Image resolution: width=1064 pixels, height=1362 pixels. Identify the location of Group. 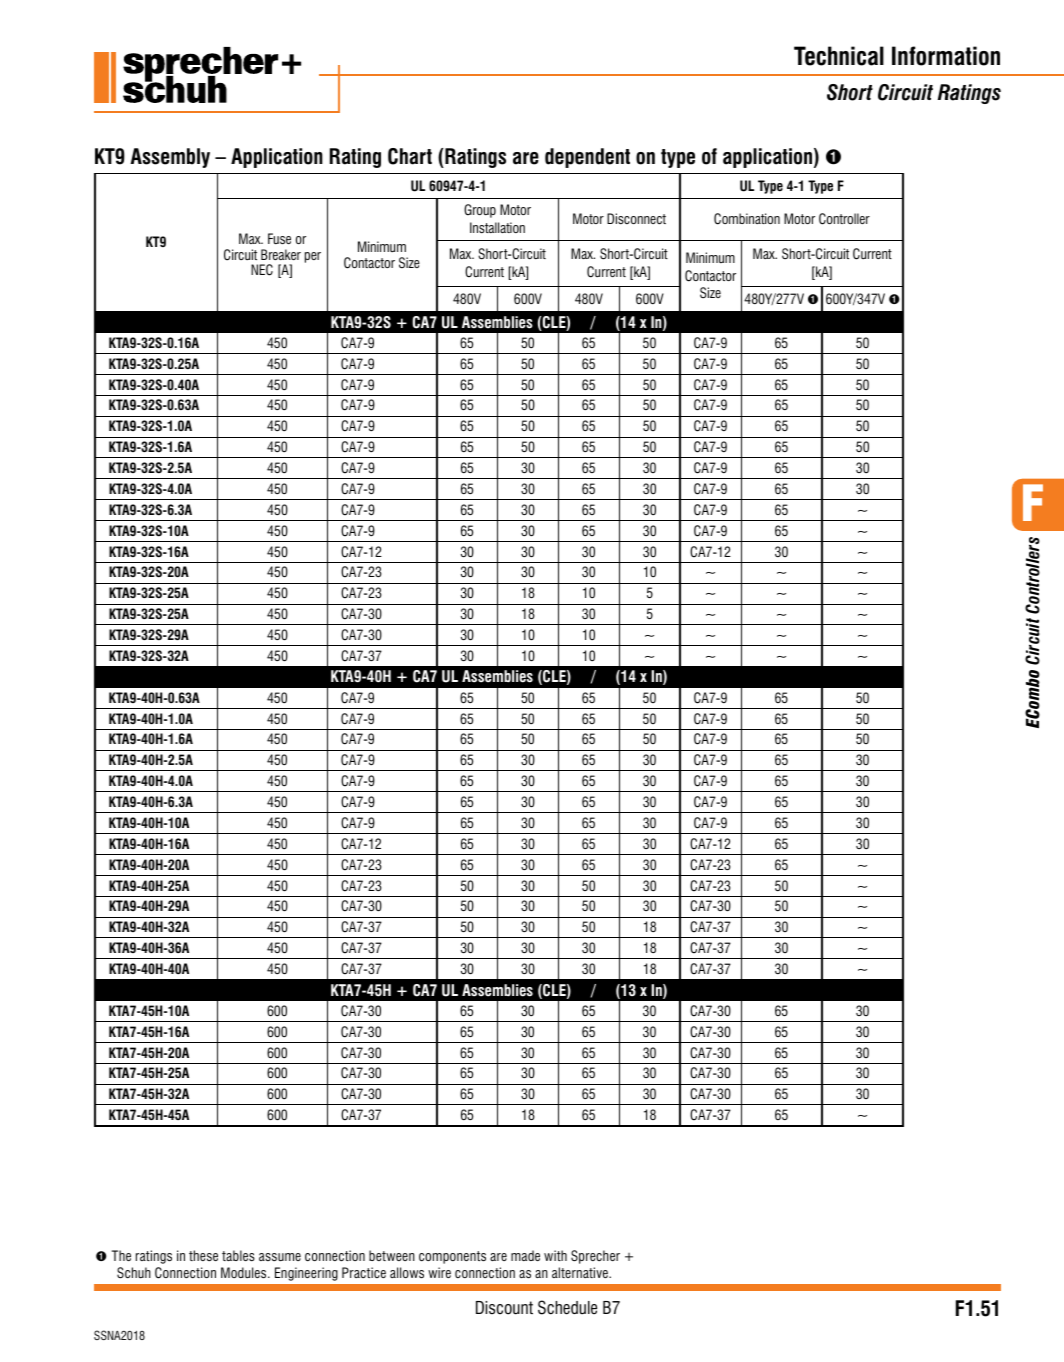
(480, 211).
